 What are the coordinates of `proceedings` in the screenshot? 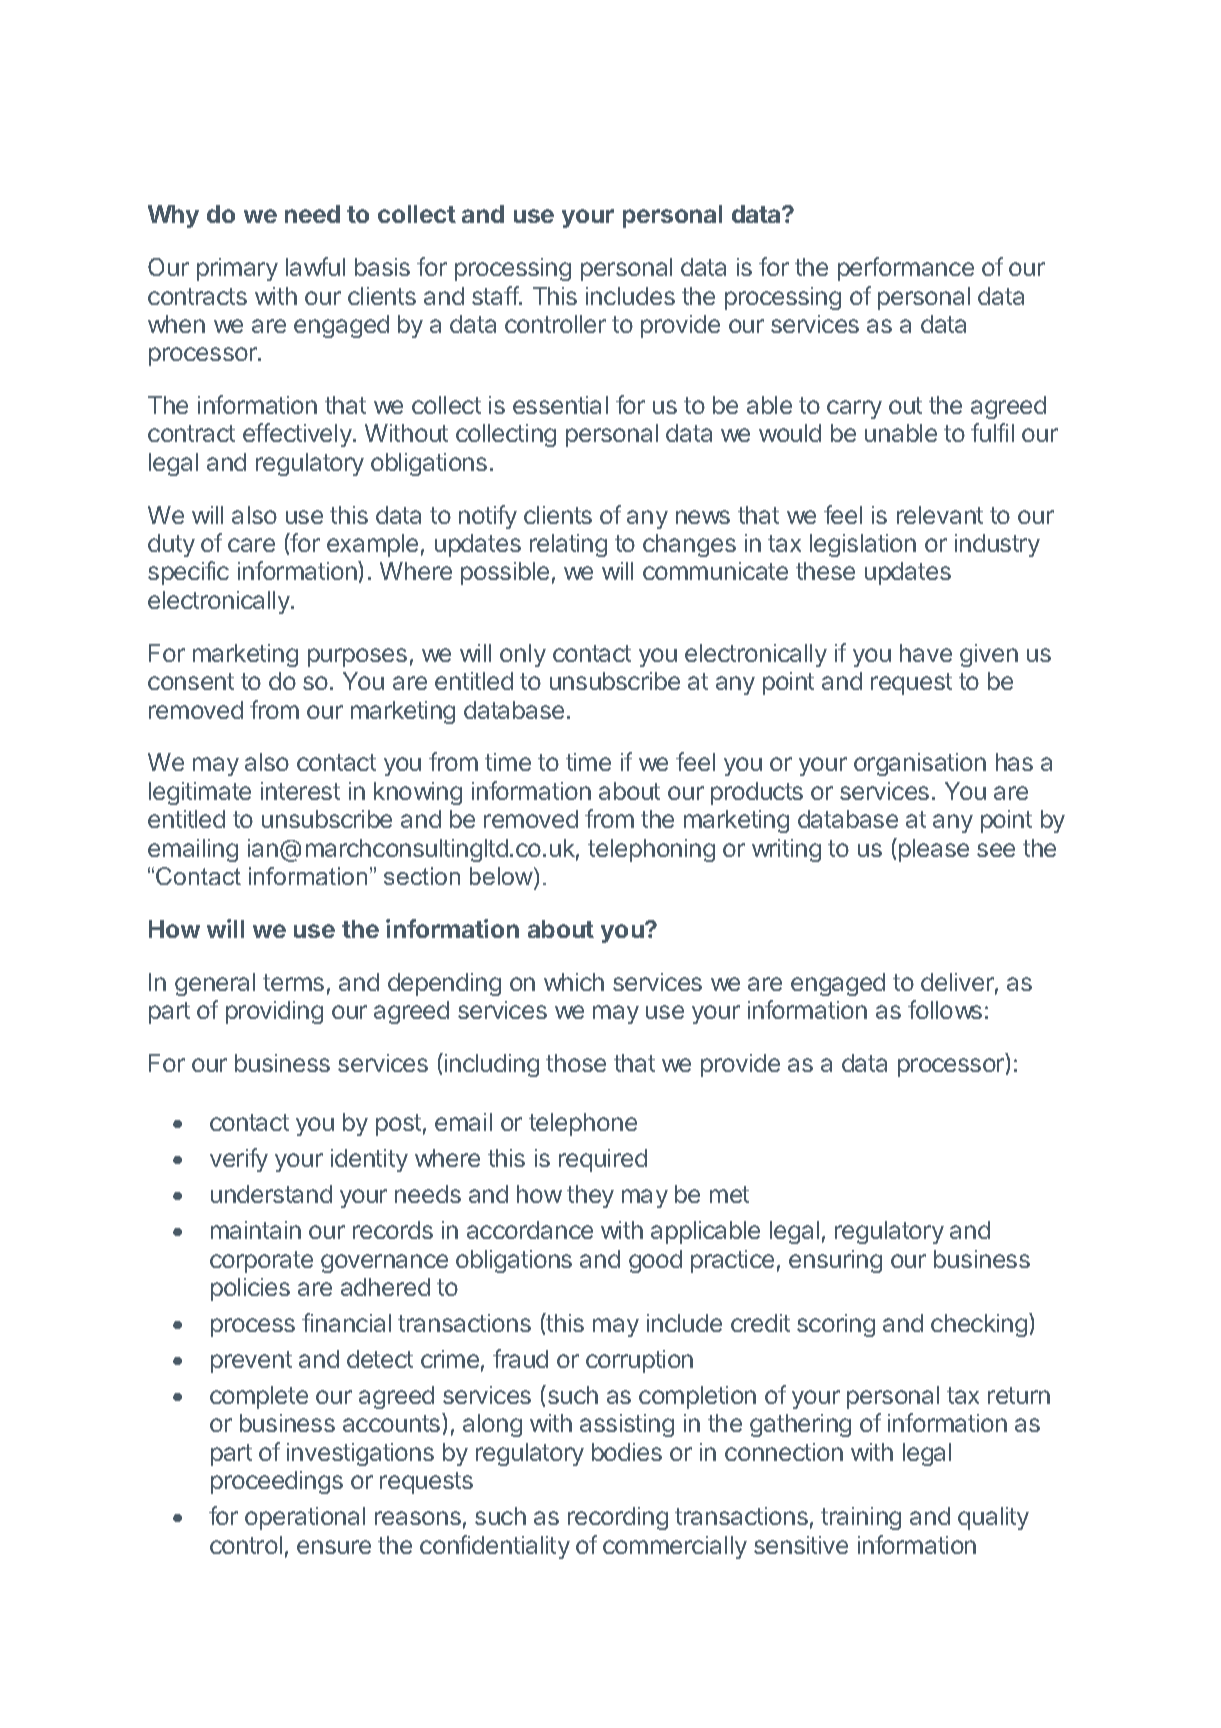 It's located at (277, 1482).
